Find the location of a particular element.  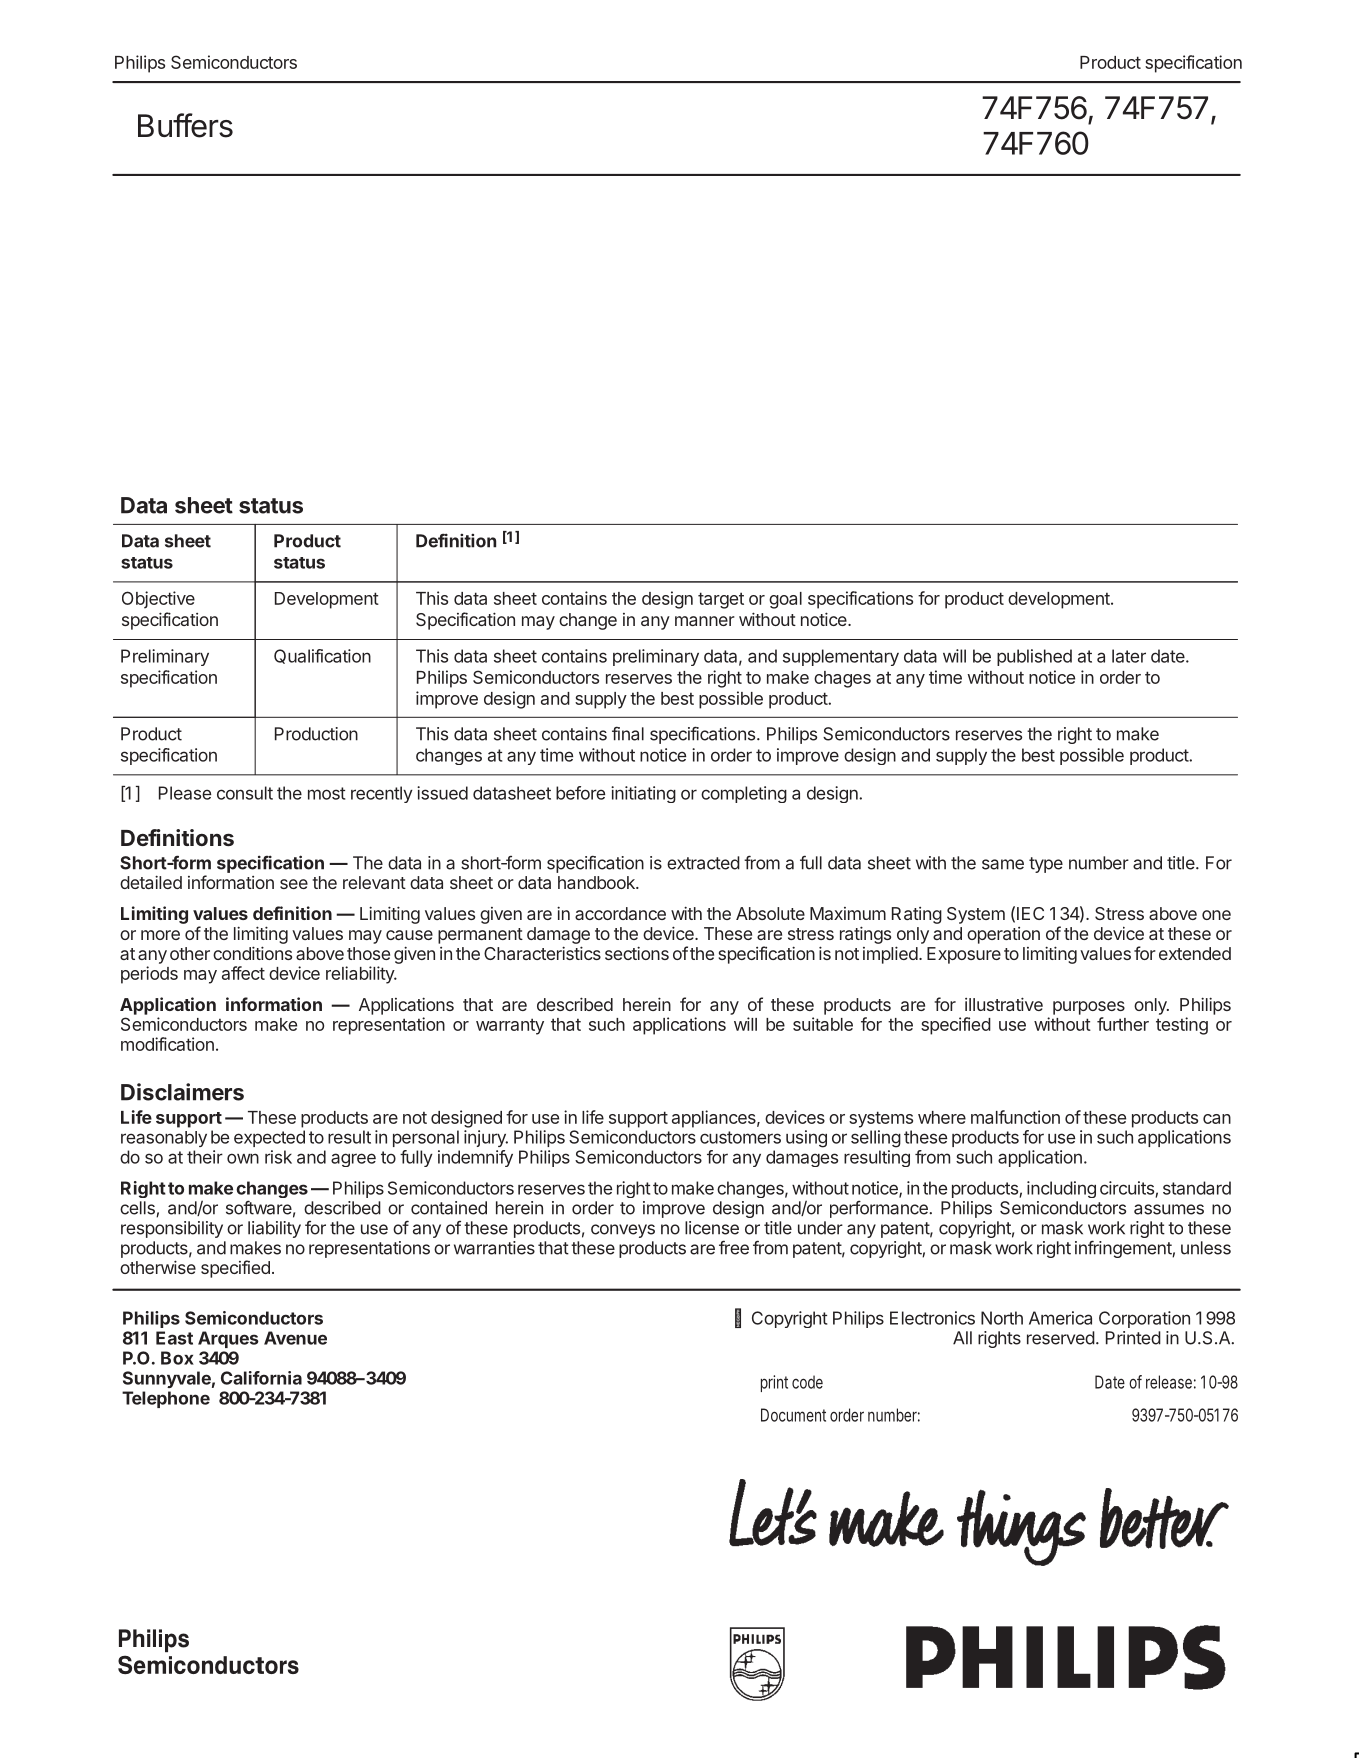

target is located at coordinates (721, 600).
